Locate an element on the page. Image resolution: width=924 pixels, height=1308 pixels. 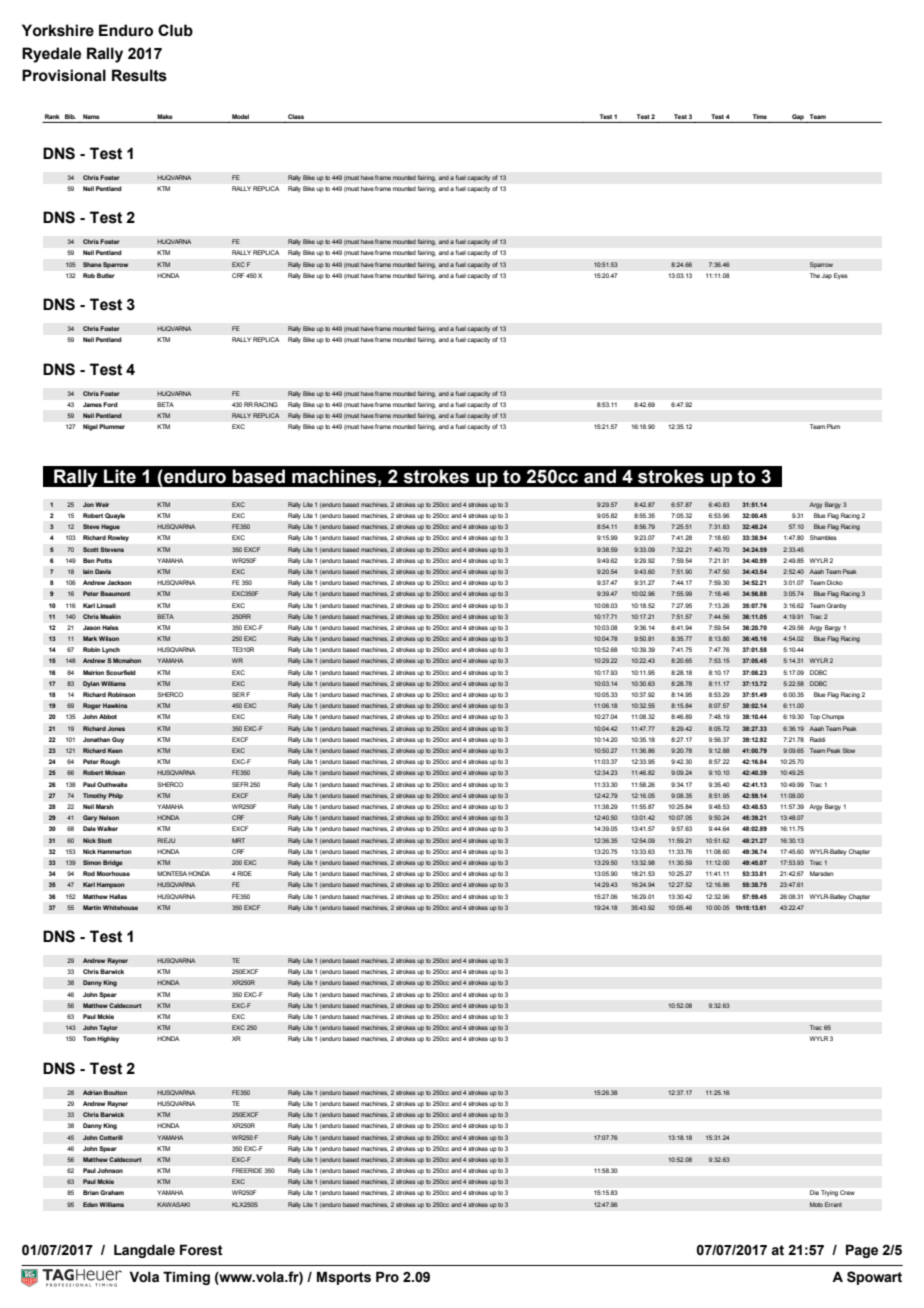
Nigel is located at coordinates (90, 427).
